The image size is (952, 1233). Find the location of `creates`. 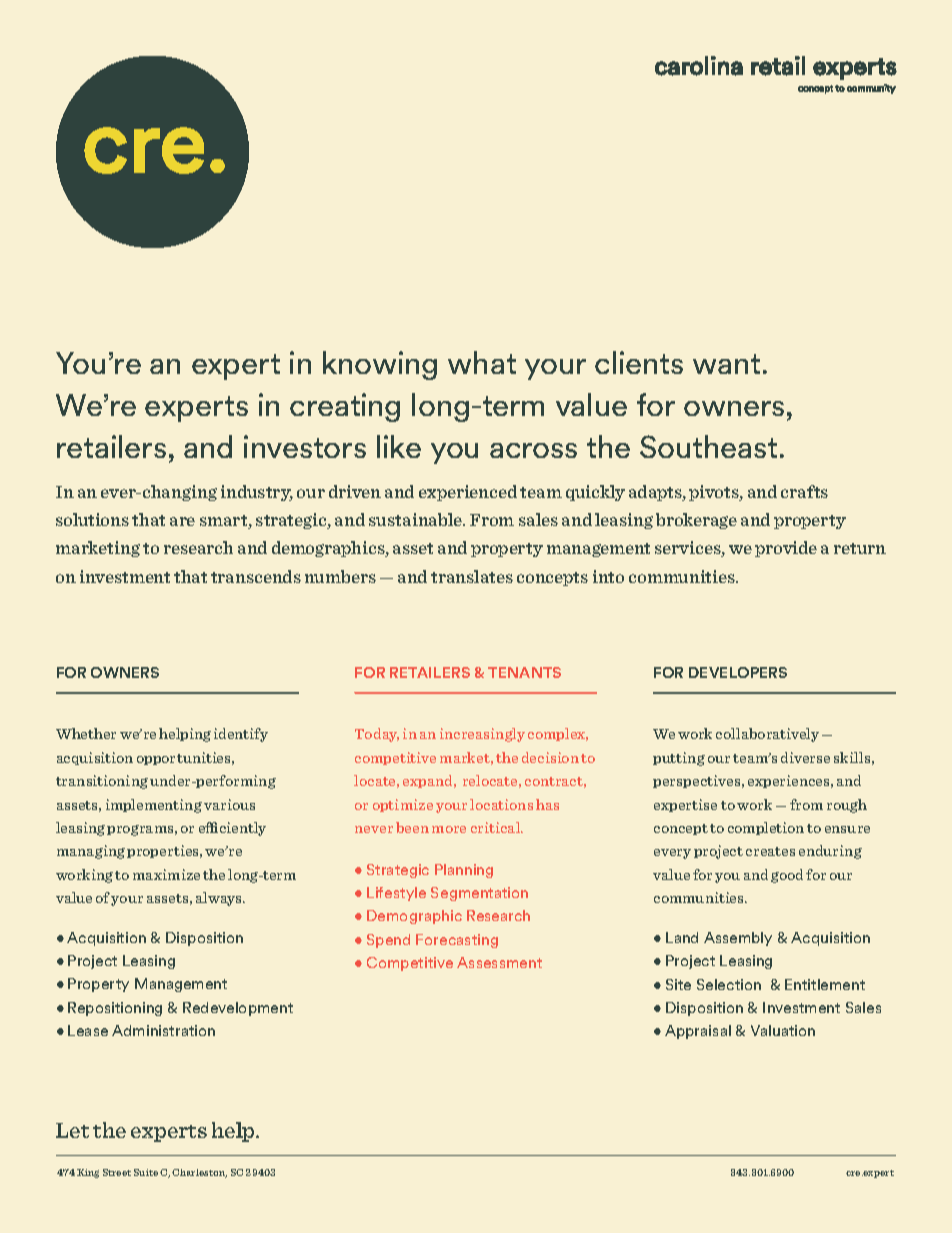

creates is located at coordinates (770, 851).
